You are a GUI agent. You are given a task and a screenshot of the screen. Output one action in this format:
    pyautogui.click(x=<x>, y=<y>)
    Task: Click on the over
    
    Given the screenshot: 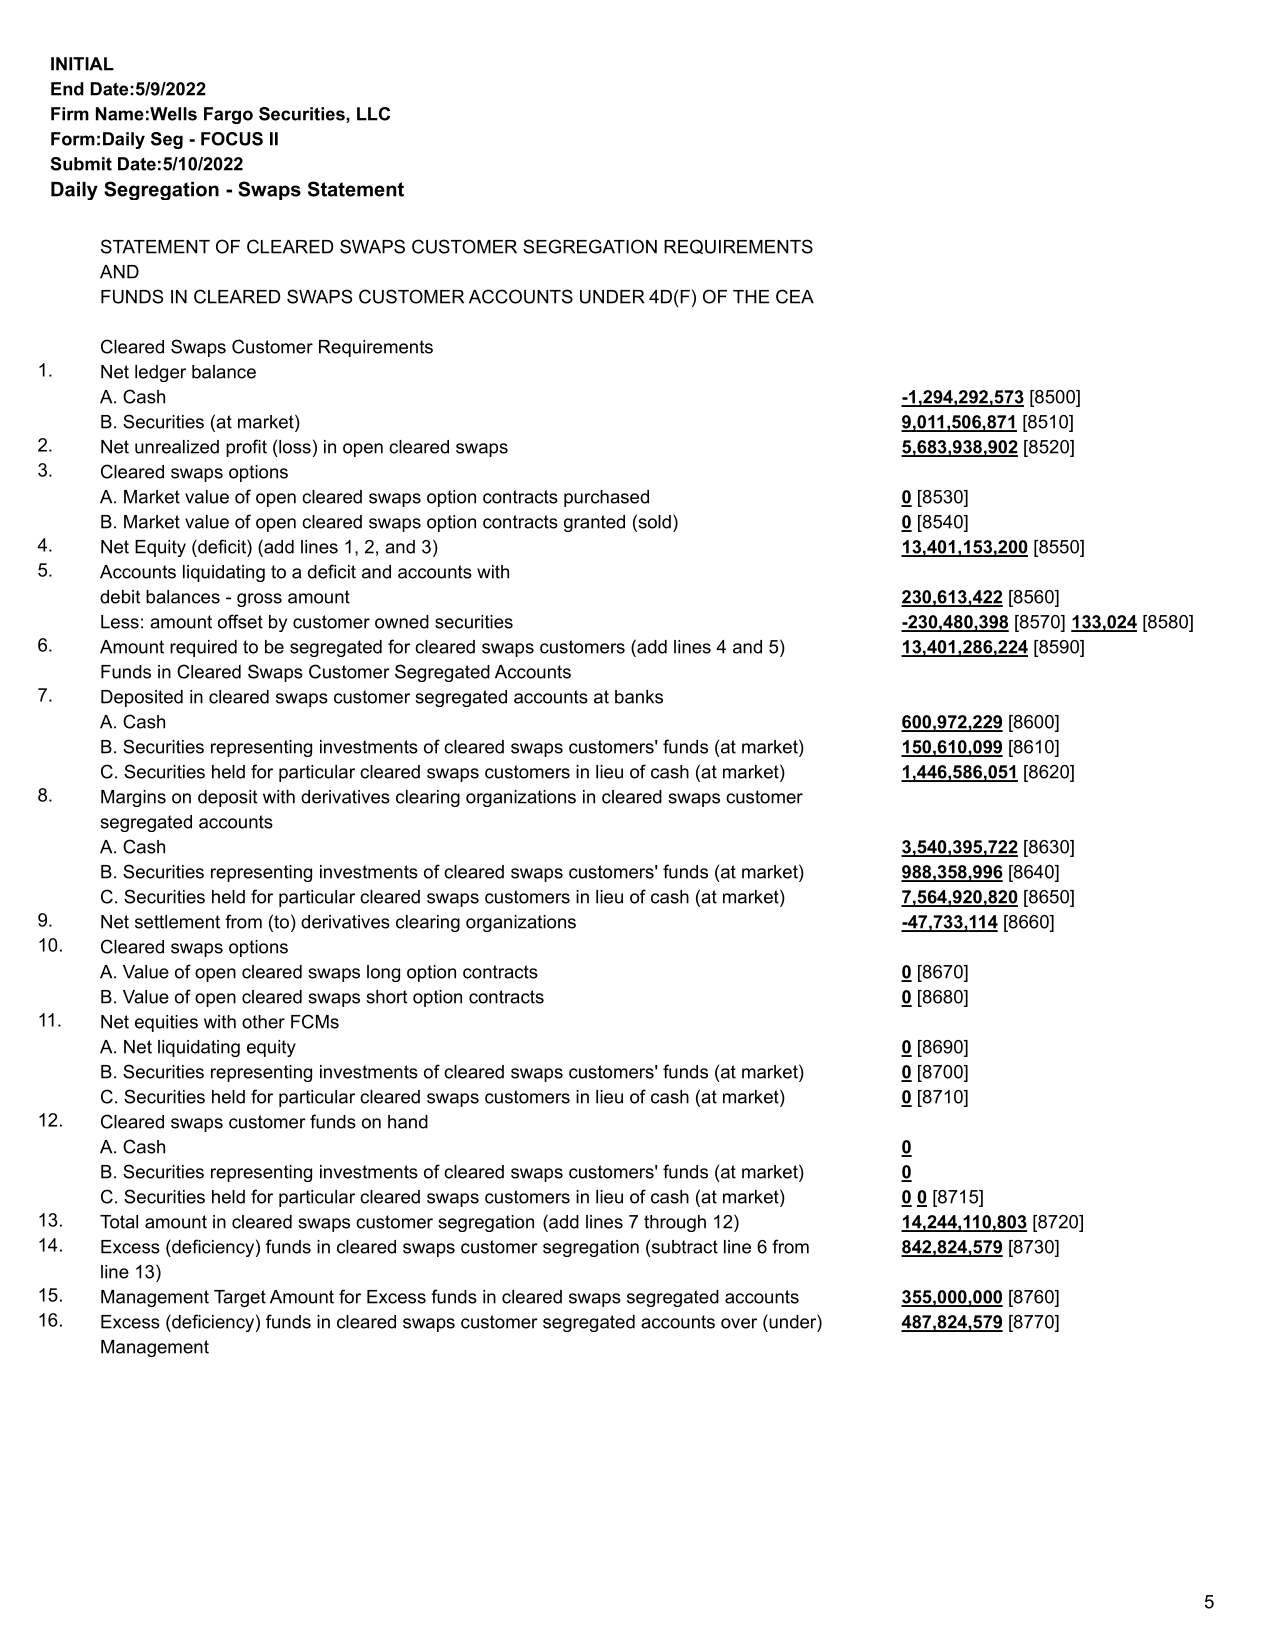 What is the action you would take?
    pyautogui.click(x=739, y=1323)
